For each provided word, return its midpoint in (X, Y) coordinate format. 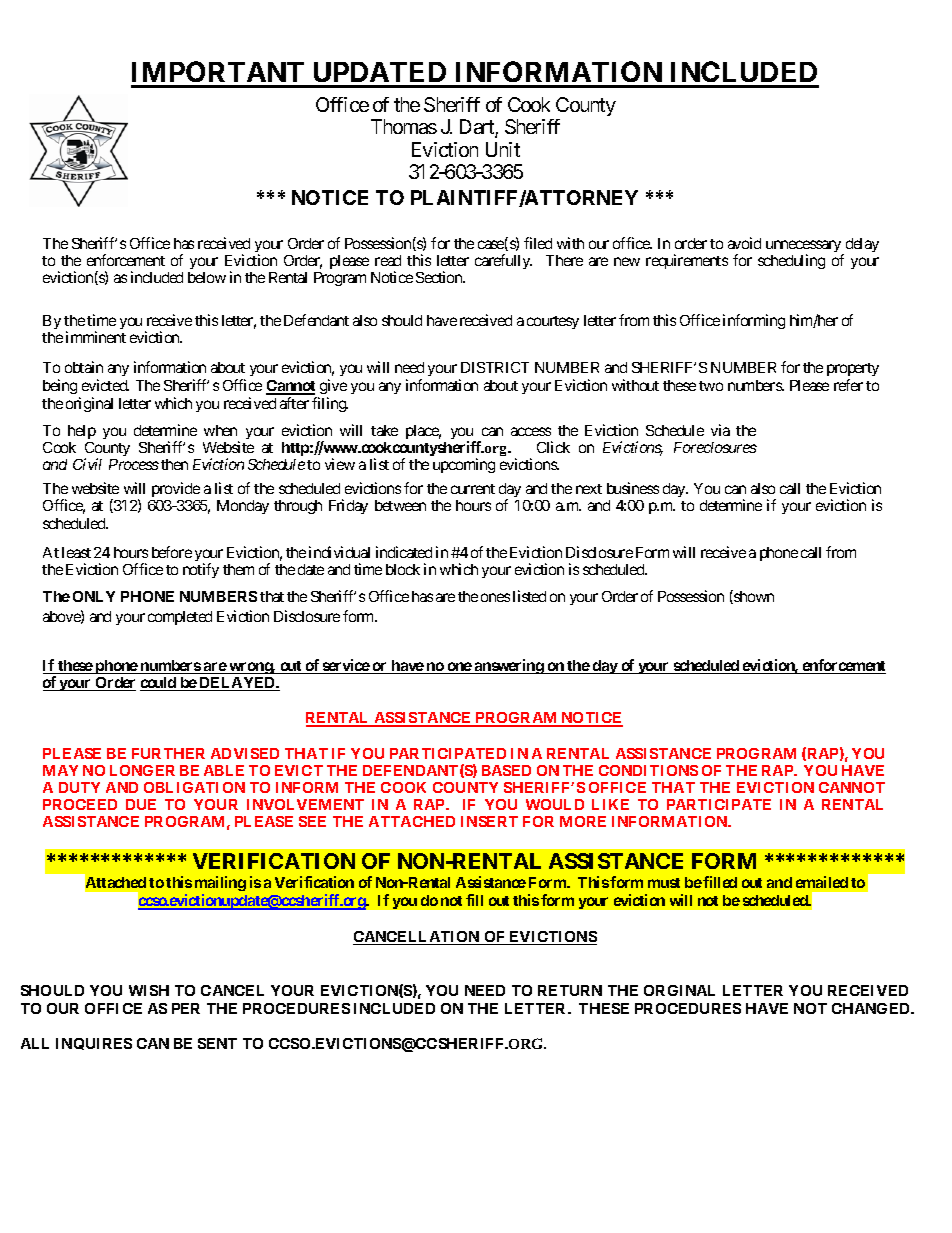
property (853, 371)
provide (176, 489)
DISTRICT (495, 367)
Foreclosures (715, 447)
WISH (149, 990)
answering (509, 666)
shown (753, 597)
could (159, 684)
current (473, 489)
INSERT (489, 821)
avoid (744, 243)
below (207, 277)
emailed (822, 882)
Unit (503, 149)
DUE (141, 804)
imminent (96, 337)
